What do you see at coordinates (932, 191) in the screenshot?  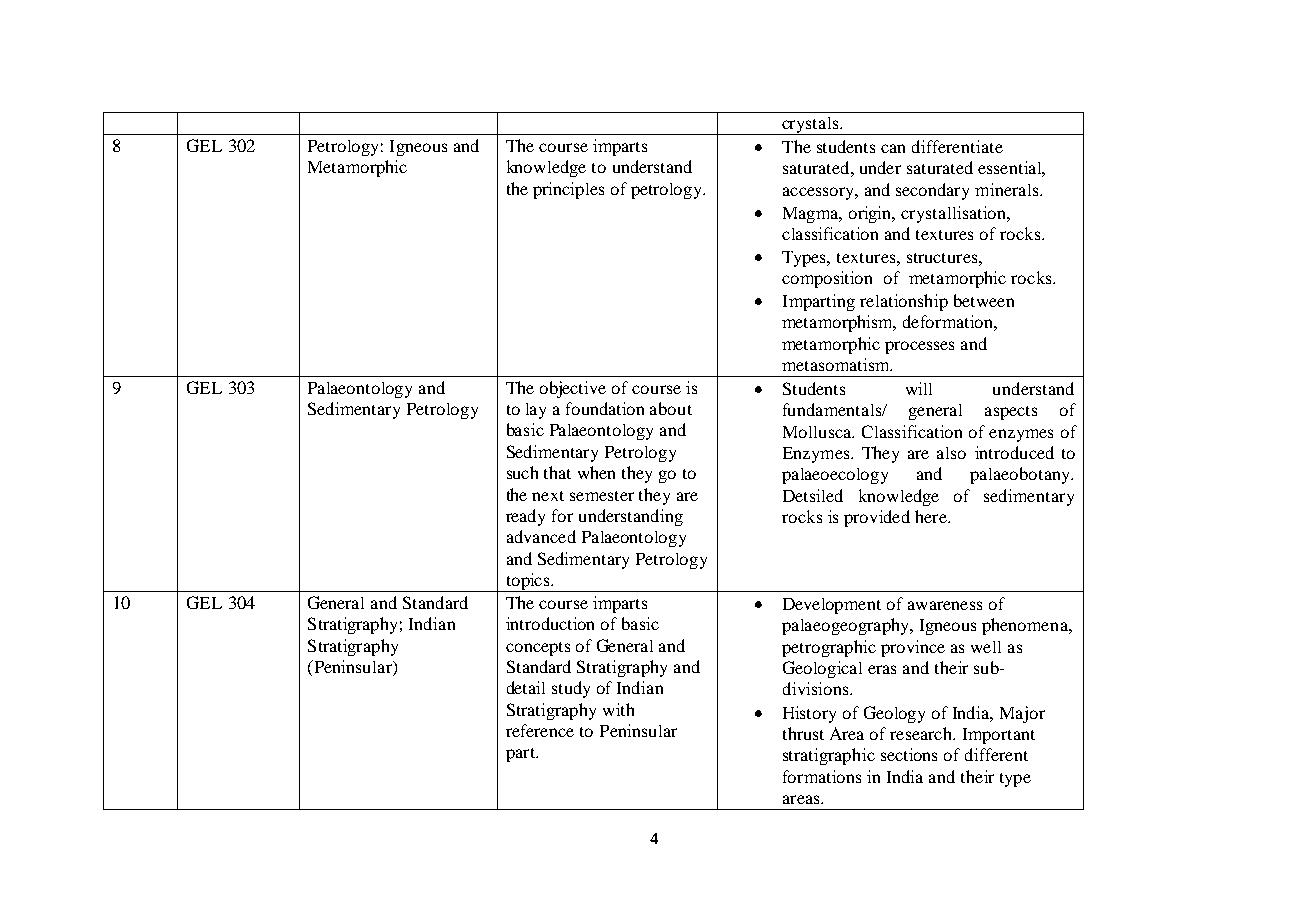 I see `secondary` at bounding box center [932, 191].
